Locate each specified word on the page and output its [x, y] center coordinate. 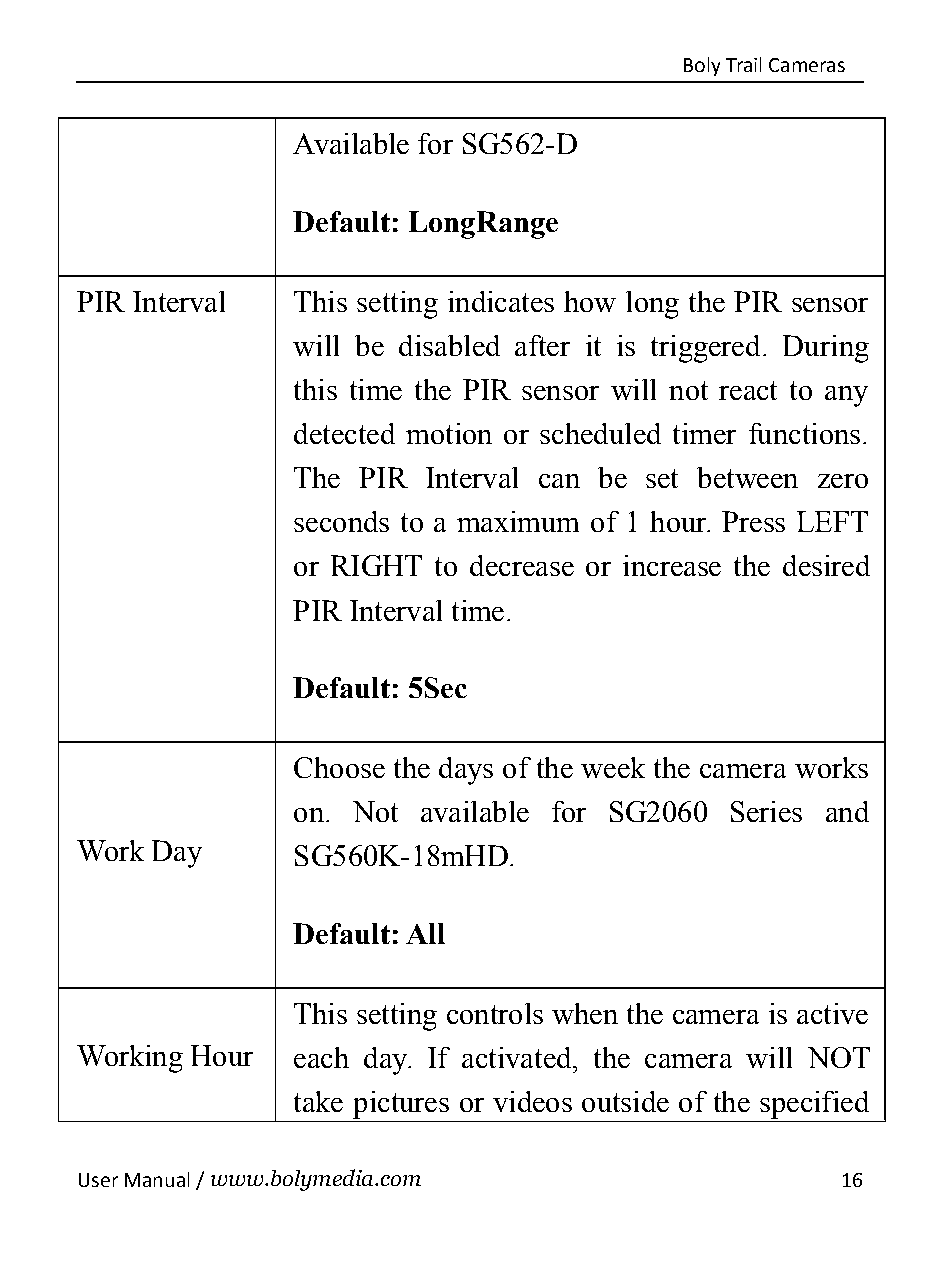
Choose [339, 767]
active [832, 1013]
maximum [518, 521]
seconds [341, 521]
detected [344, 433]
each [321, 1057]
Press [753, 521]
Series [766, 811]
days [466, 771]
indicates [501, 301]
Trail [743, 64]
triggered [705, 349]
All [425, 933]
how [590, 301]
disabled [449, 345]
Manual [157, 1179]
